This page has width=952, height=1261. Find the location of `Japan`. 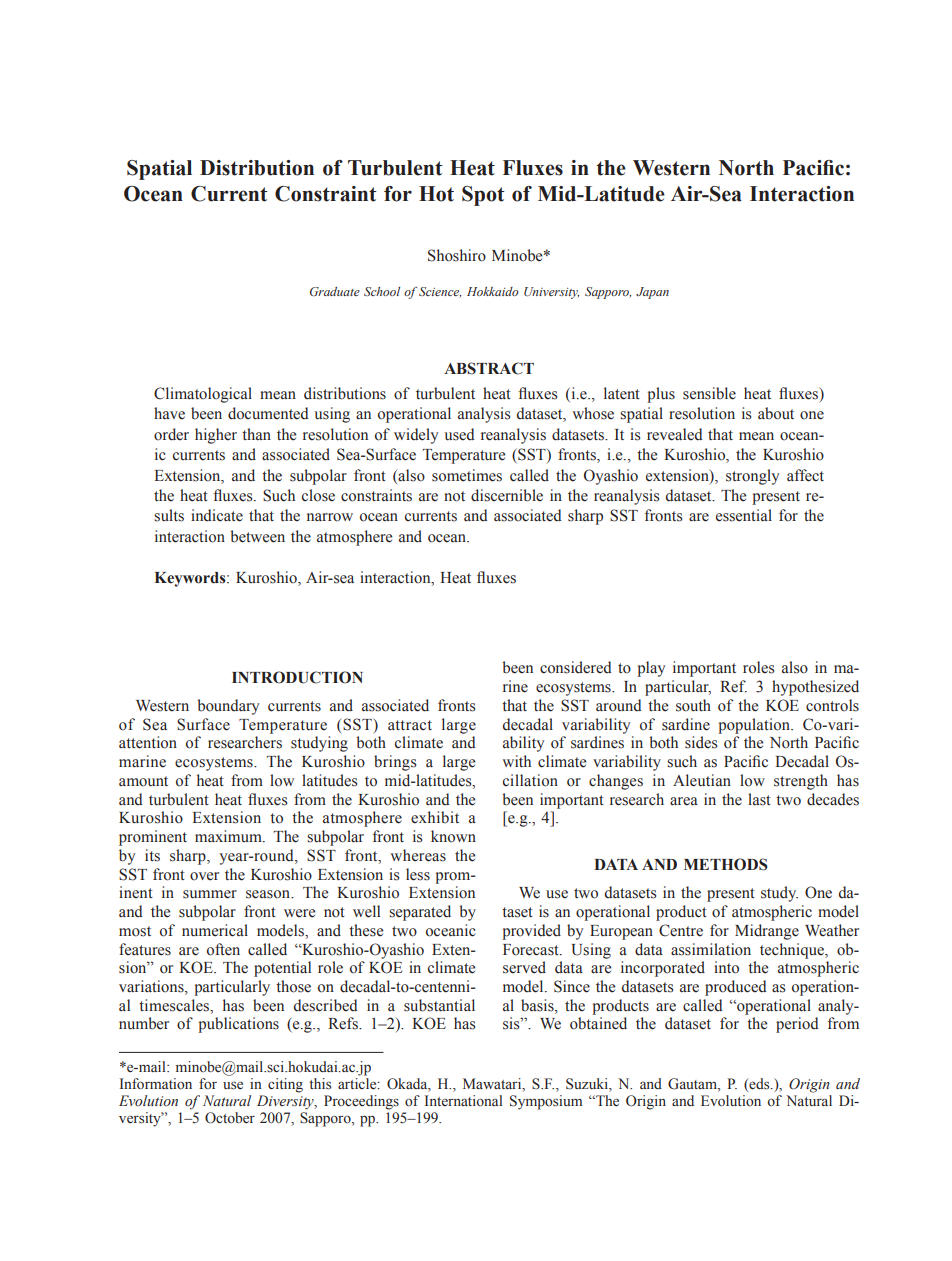

Japan is located at coordinates (652, 293).
